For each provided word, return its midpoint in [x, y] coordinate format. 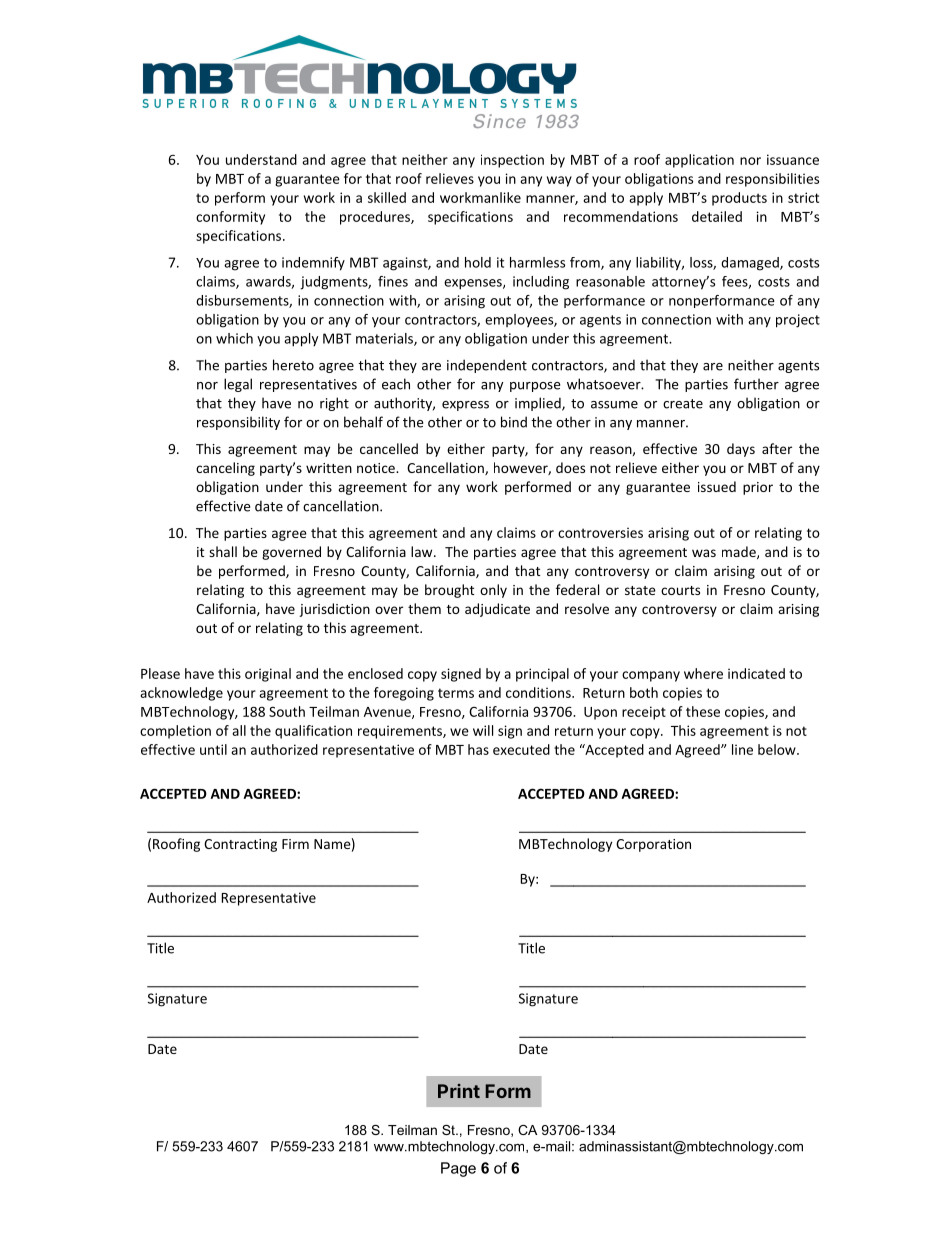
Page [458, 1169]
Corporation [653, 845]
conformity [230, 218]
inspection [512, 161]
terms [456, 693]
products [739, 199]
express [465, 406]
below [778, 749]
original [268, 675]
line [742, 749]
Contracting [240, 845]
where [703, 673]
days [741, 450]
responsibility [238, 423]
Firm [295, 844]
